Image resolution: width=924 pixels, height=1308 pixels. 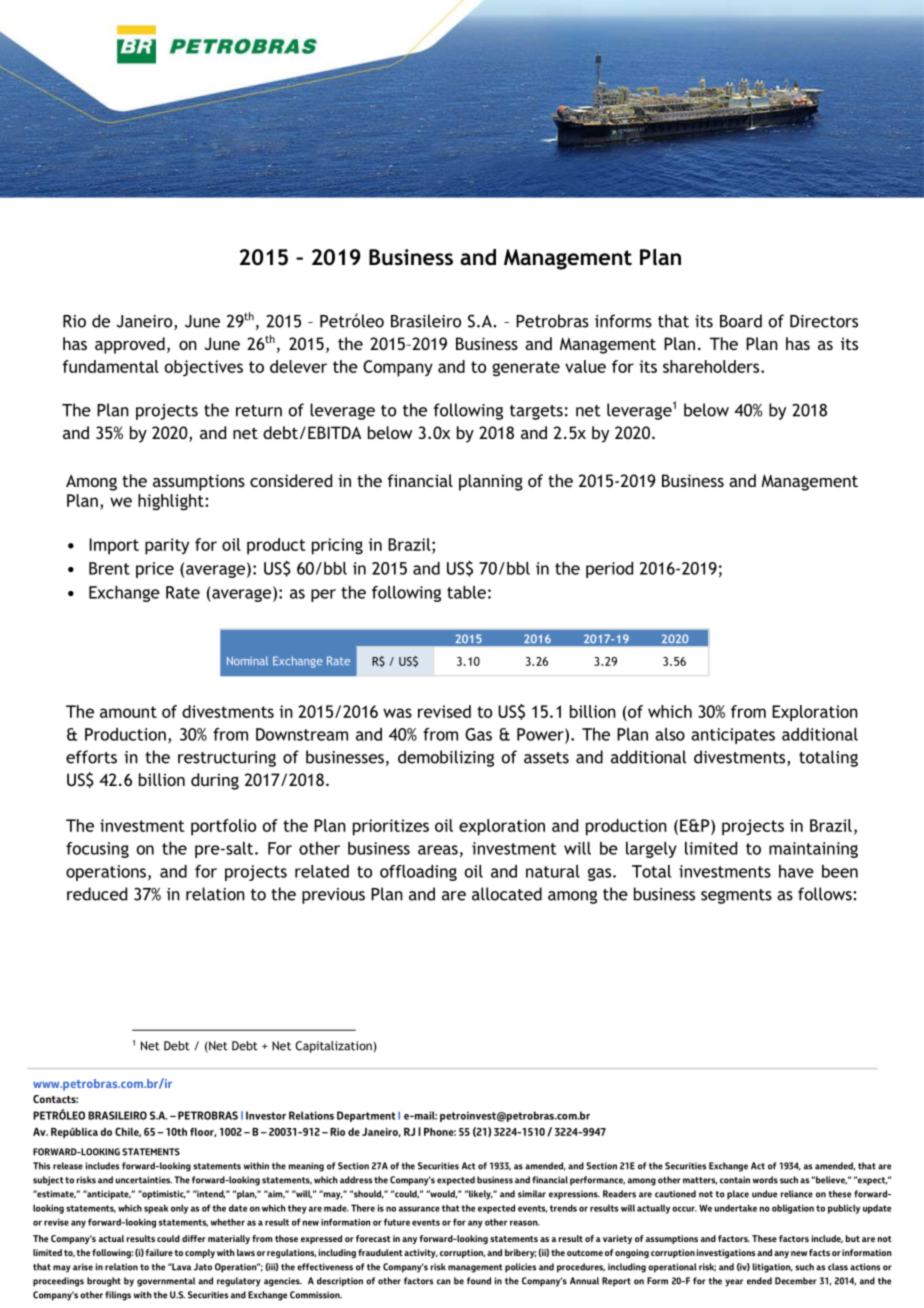 I want to click on allocated, so click(x=507, y=894).
